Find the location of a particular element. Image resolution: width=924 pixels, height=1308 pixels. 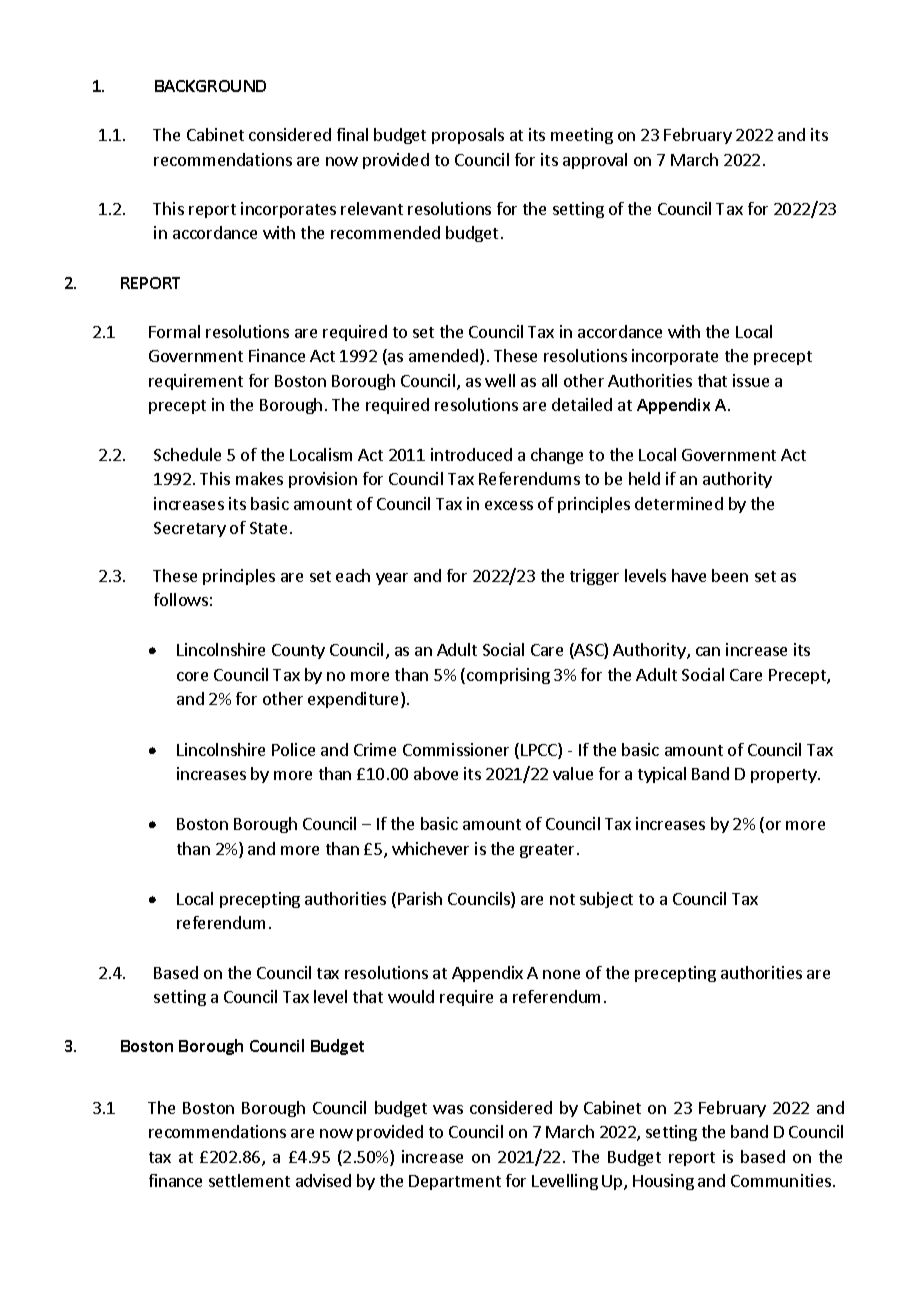

County is located at coordinates (298, 651).
